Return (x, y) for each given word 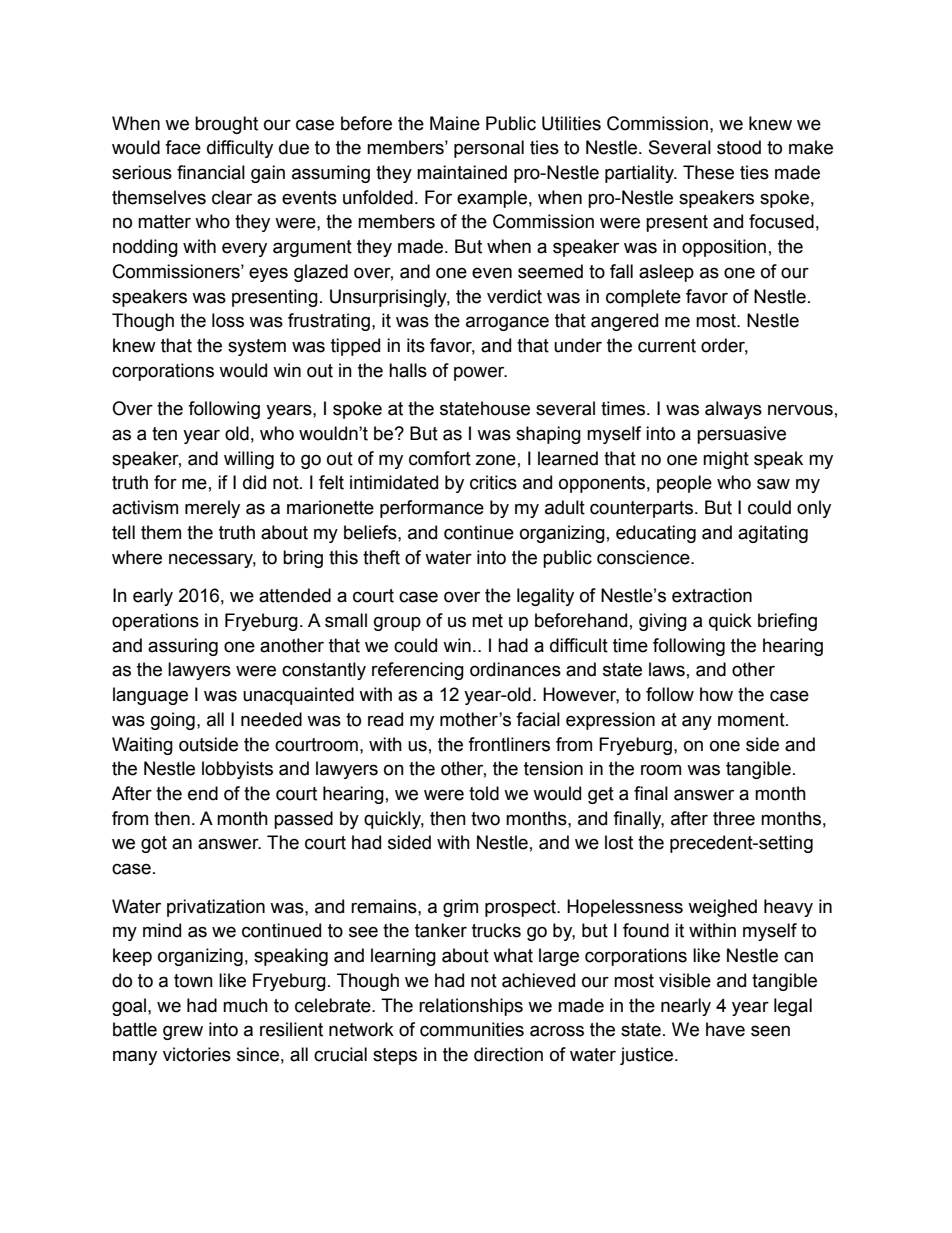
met (487, 621)
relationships (471, 1007)
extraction (712, 595)
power (480, 373)
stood (739, 147)
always (733, 410)
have (725, 1029)
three (734, 818)
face (183, 147)
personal (489, 149)
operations (155, 622)
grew (183, 1032)
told (484, 793)
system (257, 347)
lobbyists (237, 770)
